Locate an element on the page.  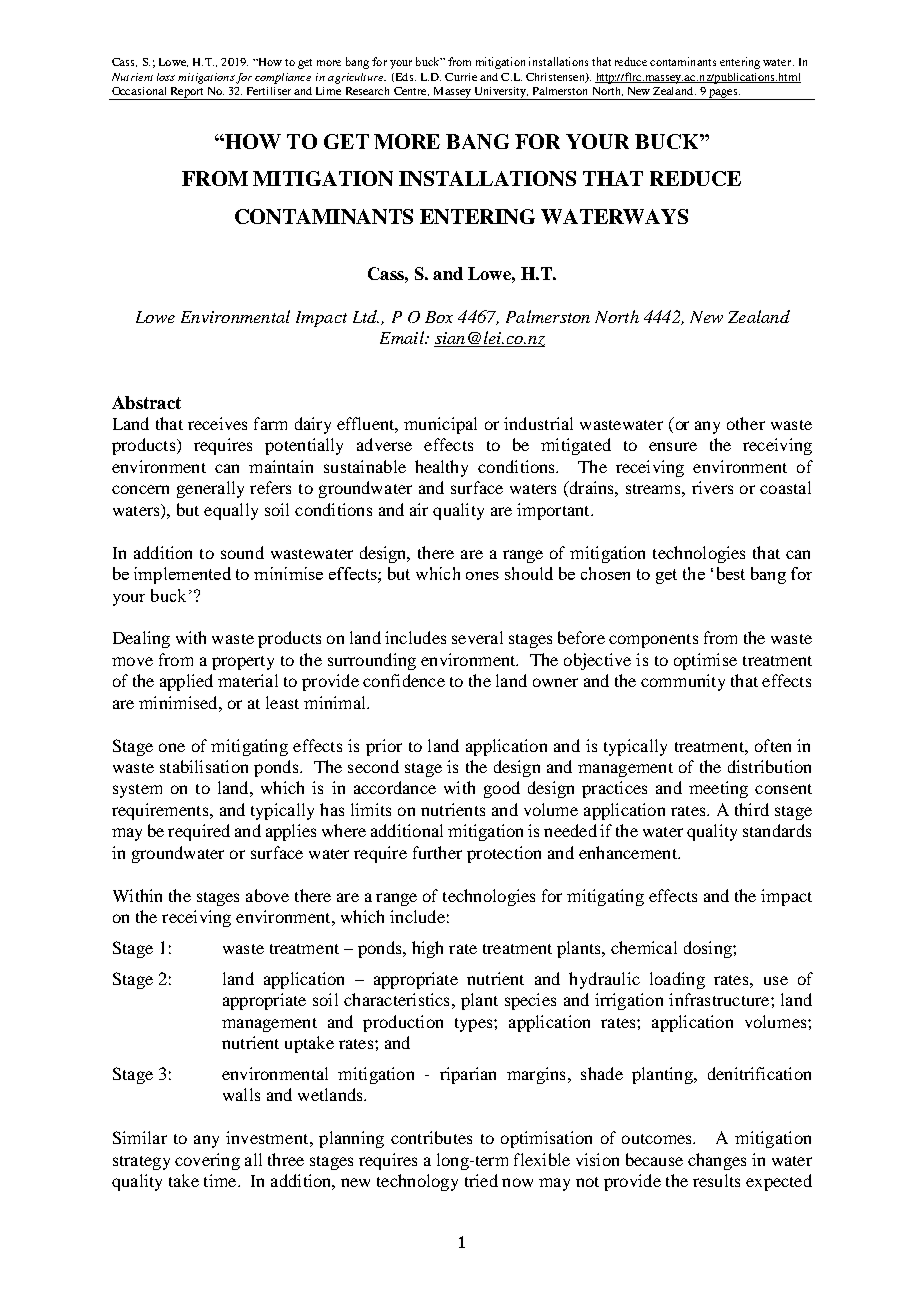
dosing is located at coordinates (709, 949).
